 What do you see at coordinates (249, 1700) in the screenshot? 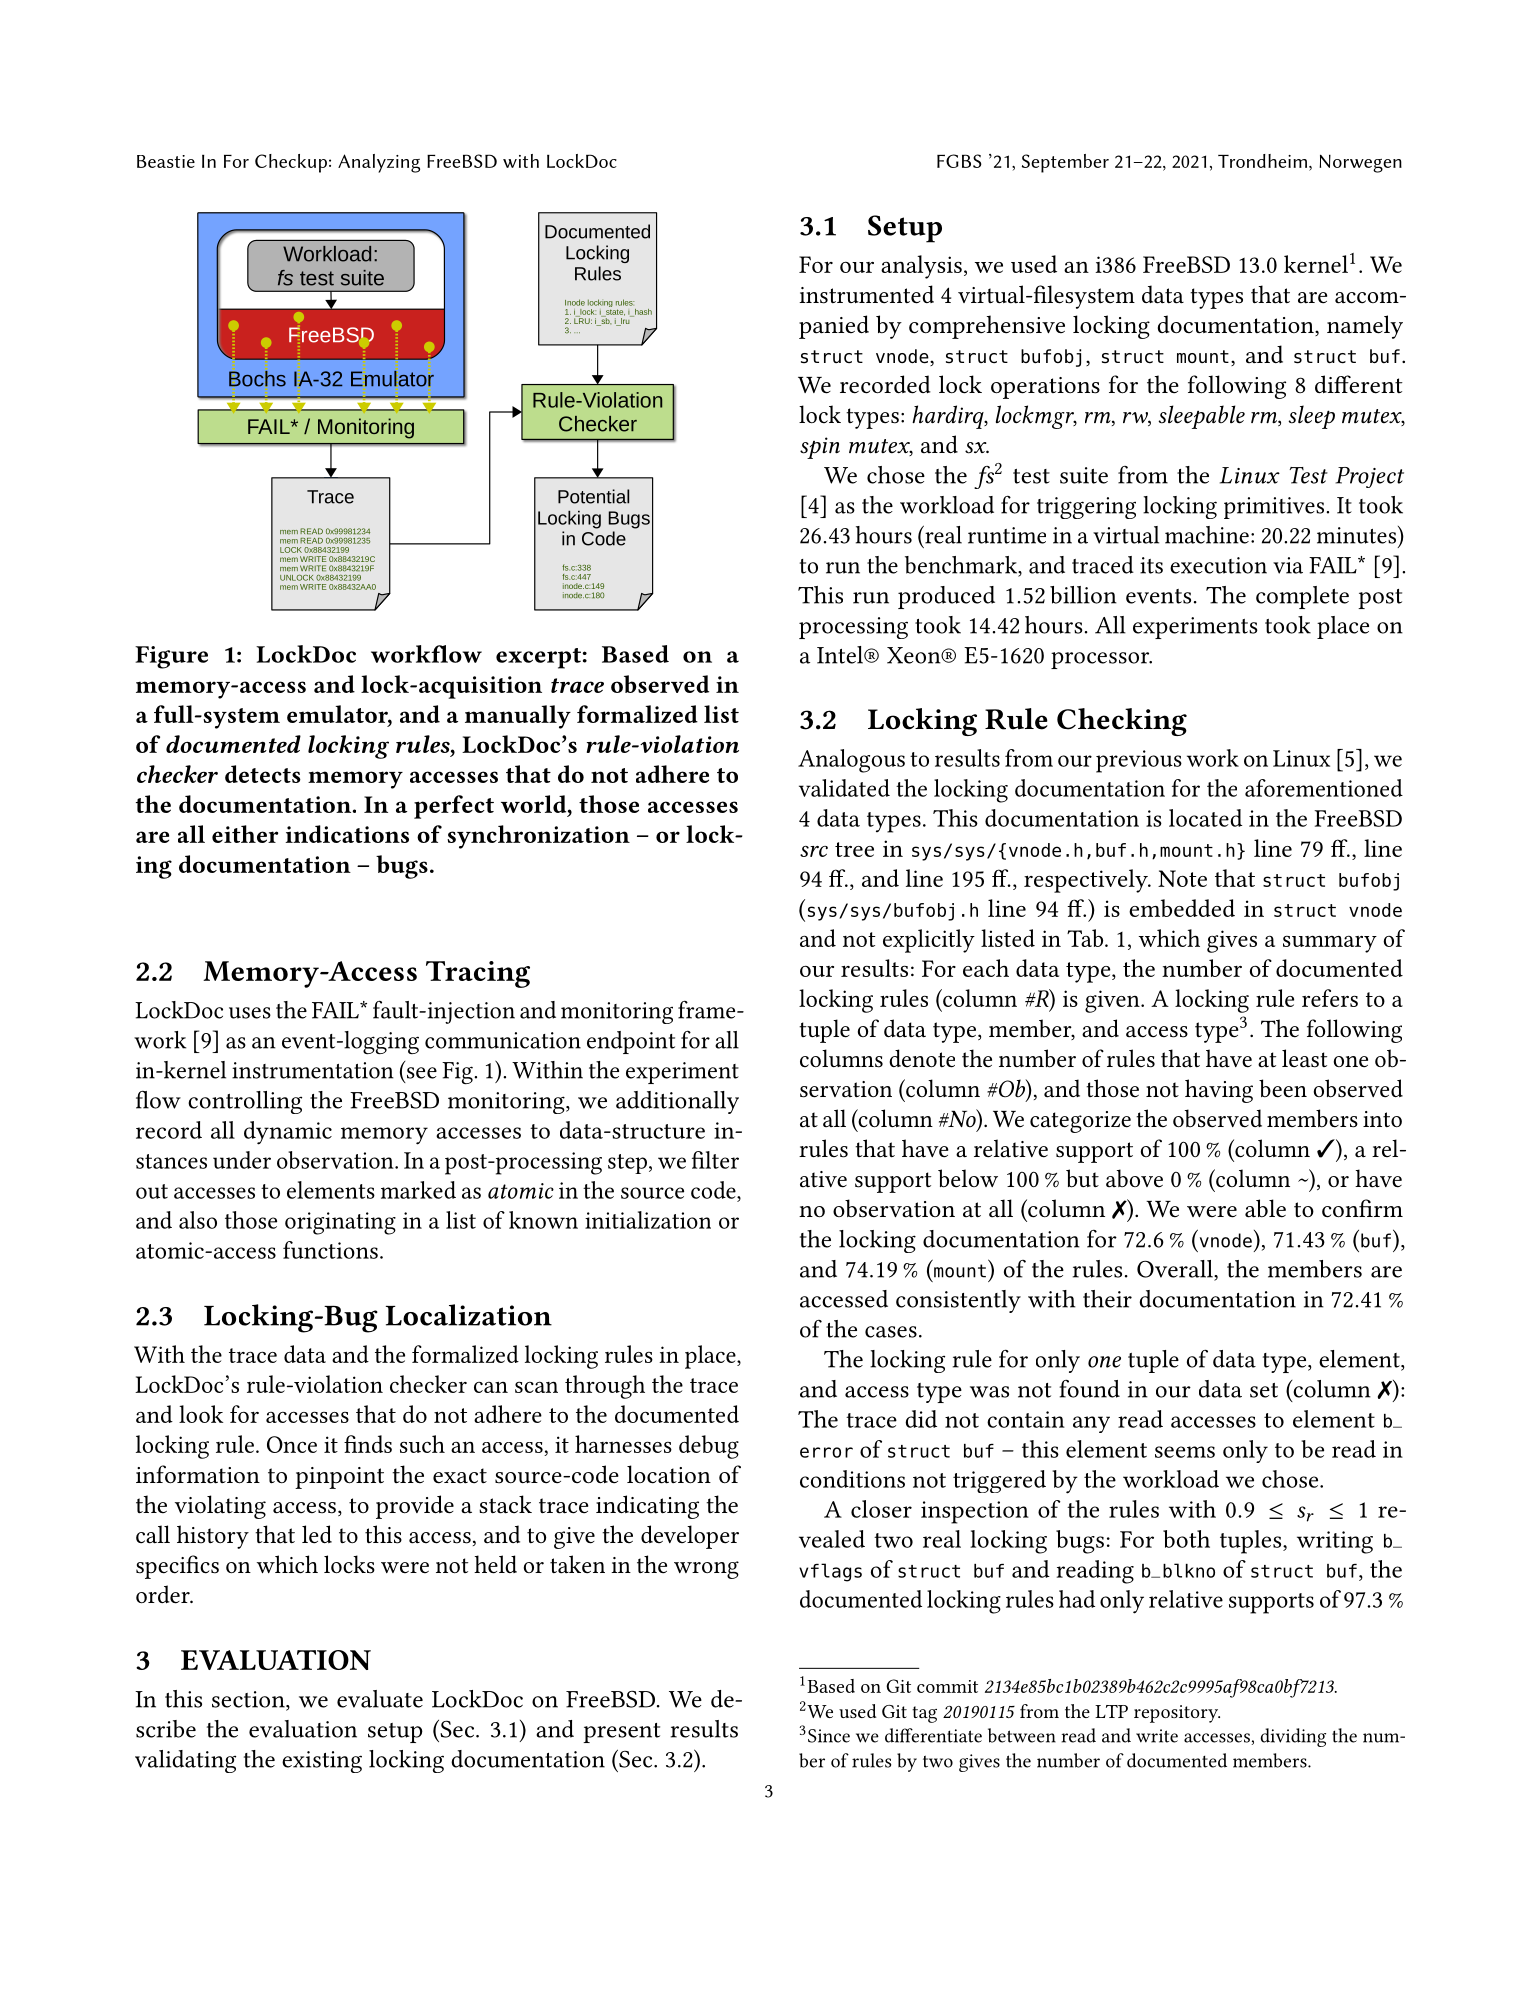
I see `section` at bounding box center [249, 1700].
